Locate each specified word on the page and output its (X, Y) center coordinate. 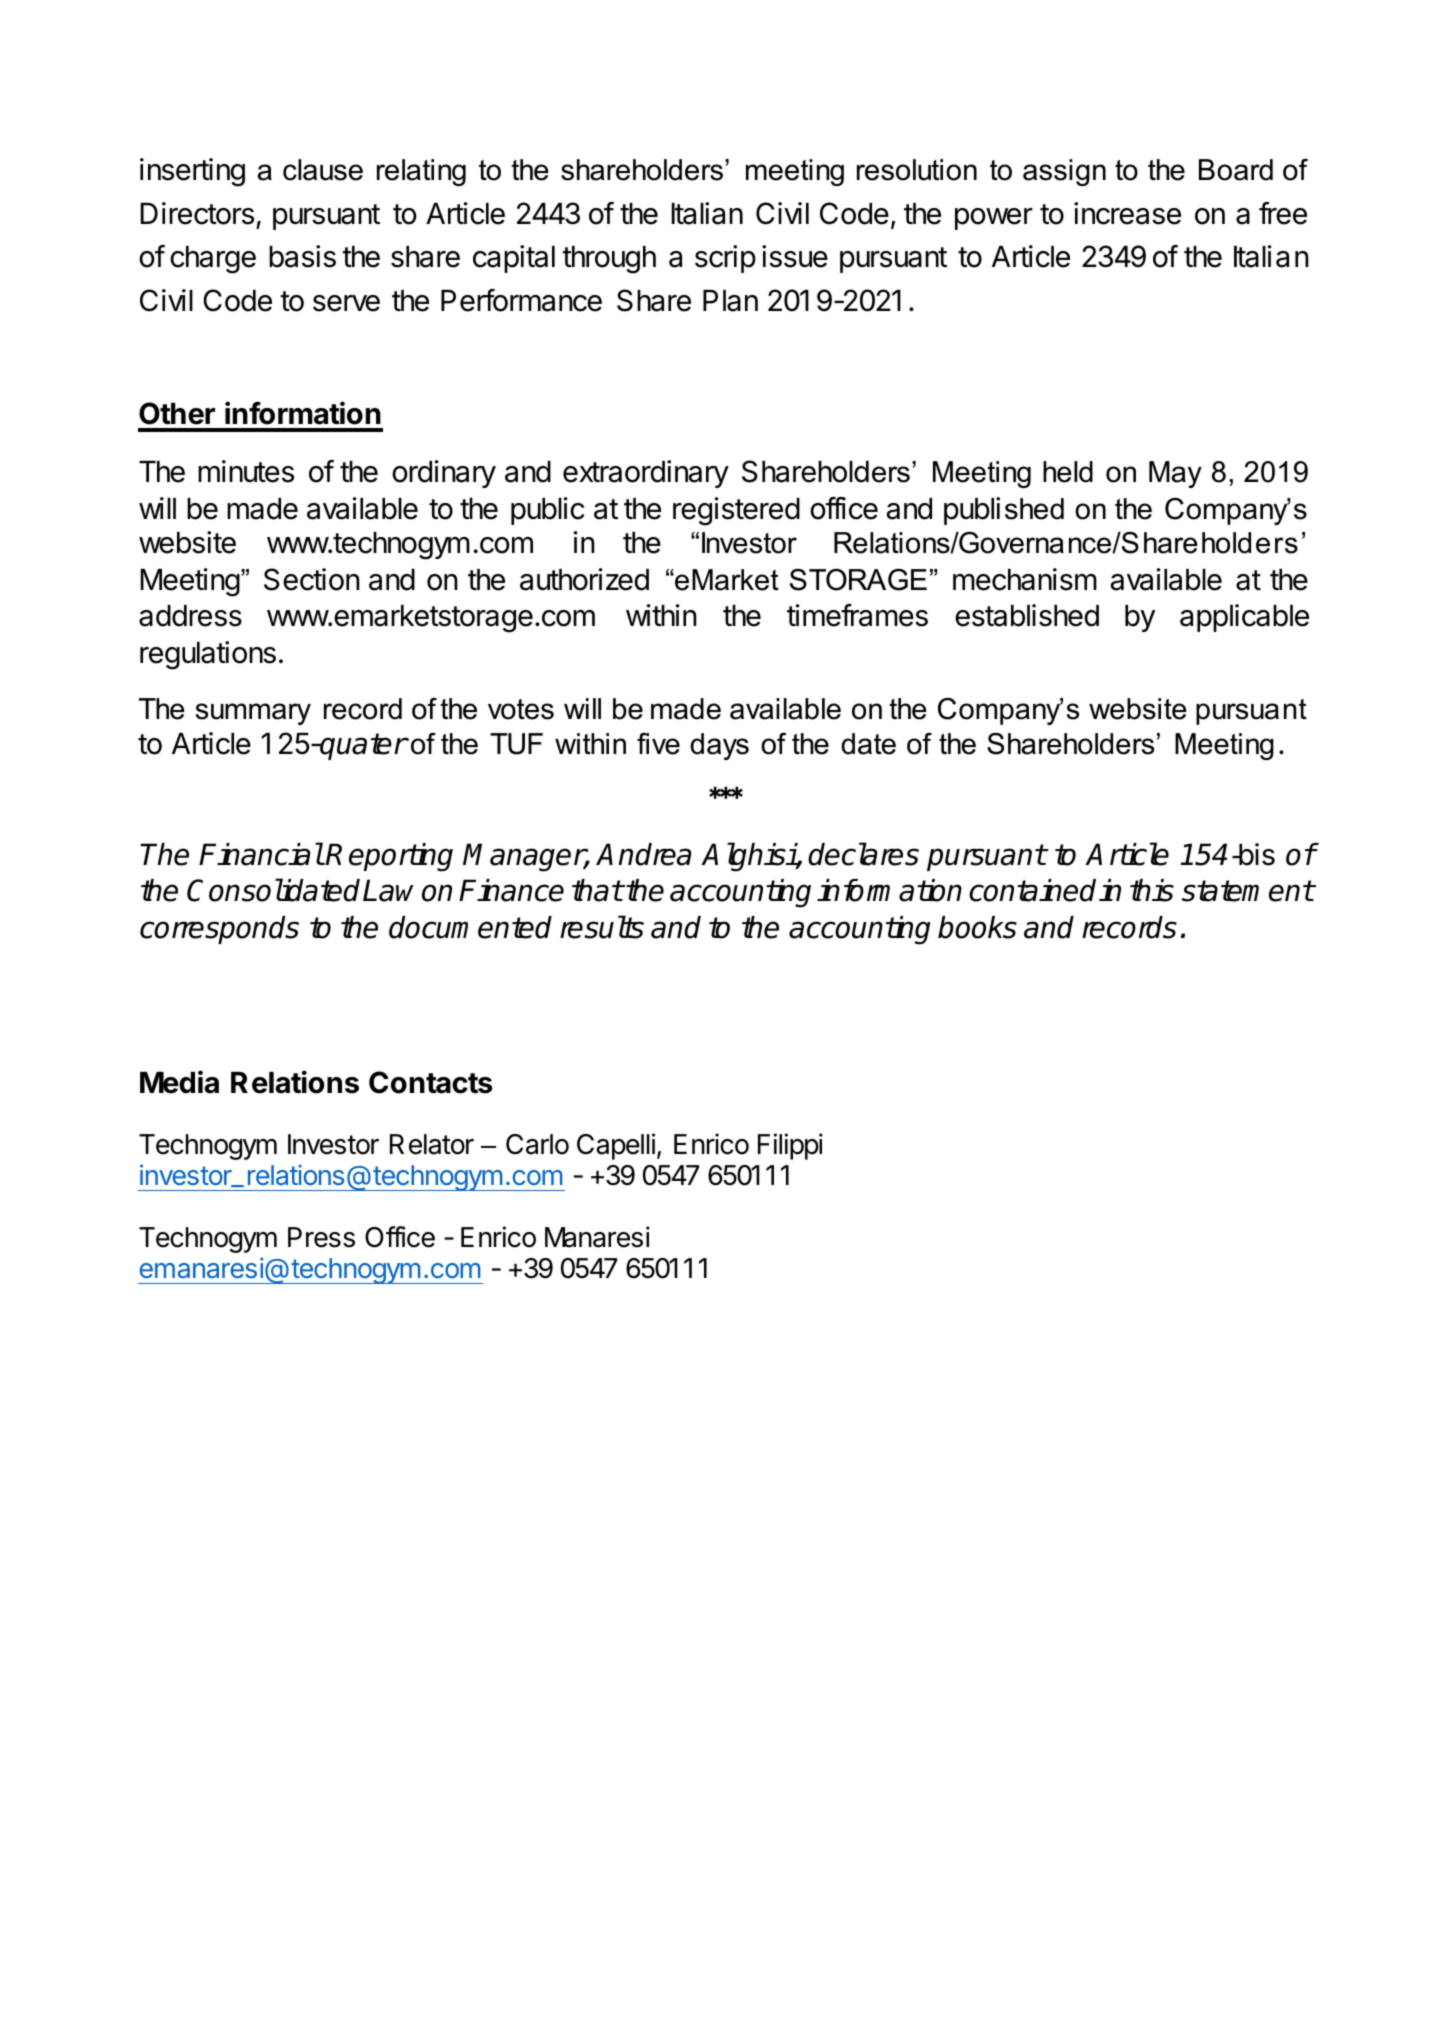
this (1152, 890)
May (1175, 474)
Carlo (537, 1144)
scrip (725, 259)
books (977, 927)
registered (736, 511)
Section (312, 579)
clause (323, 170)
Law (388, 890)
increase (1127, 213)
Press (321, 1237)
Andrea (643, 854)
